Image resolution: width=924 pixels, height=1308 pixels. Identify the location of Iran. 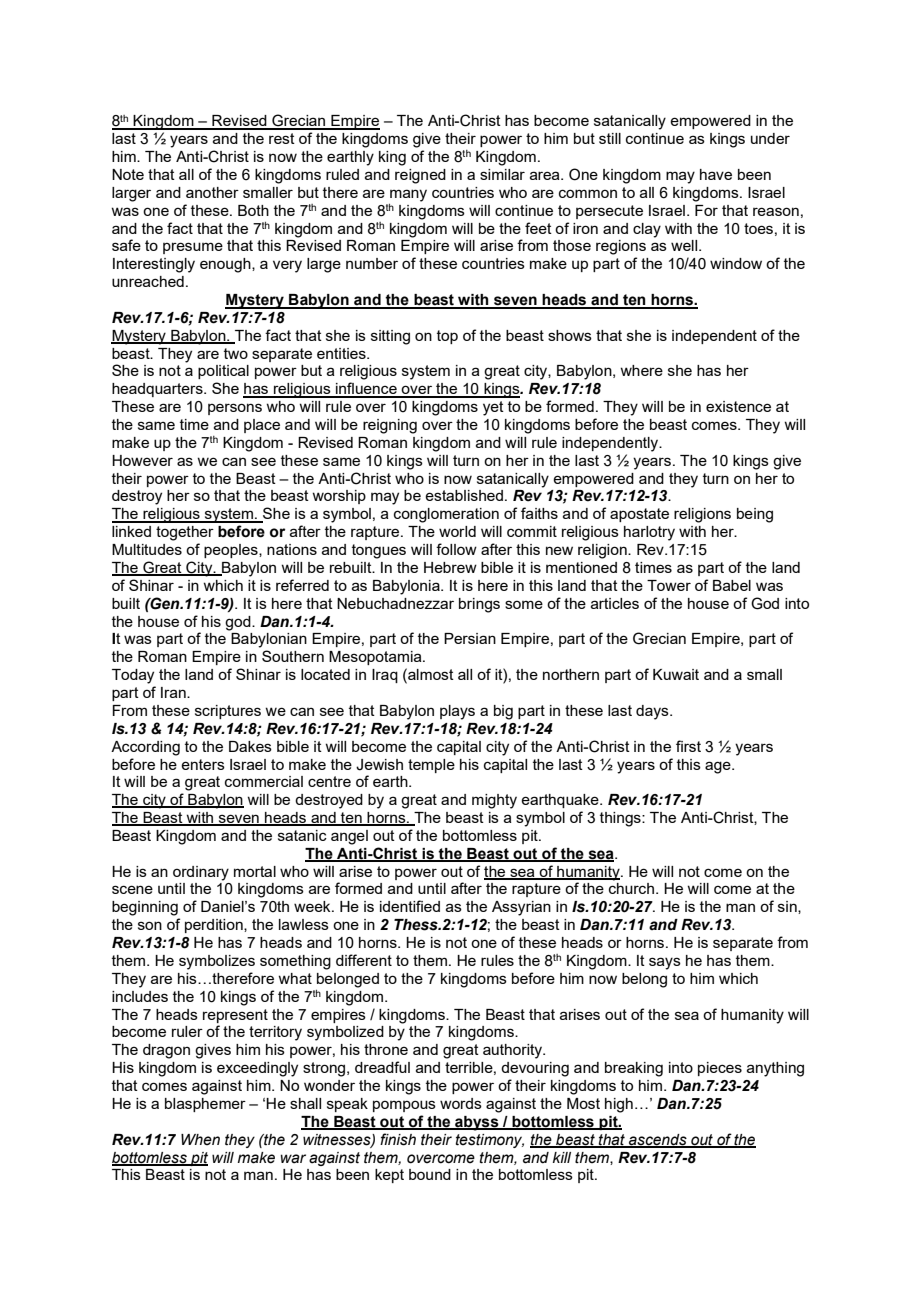
(174, 692).
